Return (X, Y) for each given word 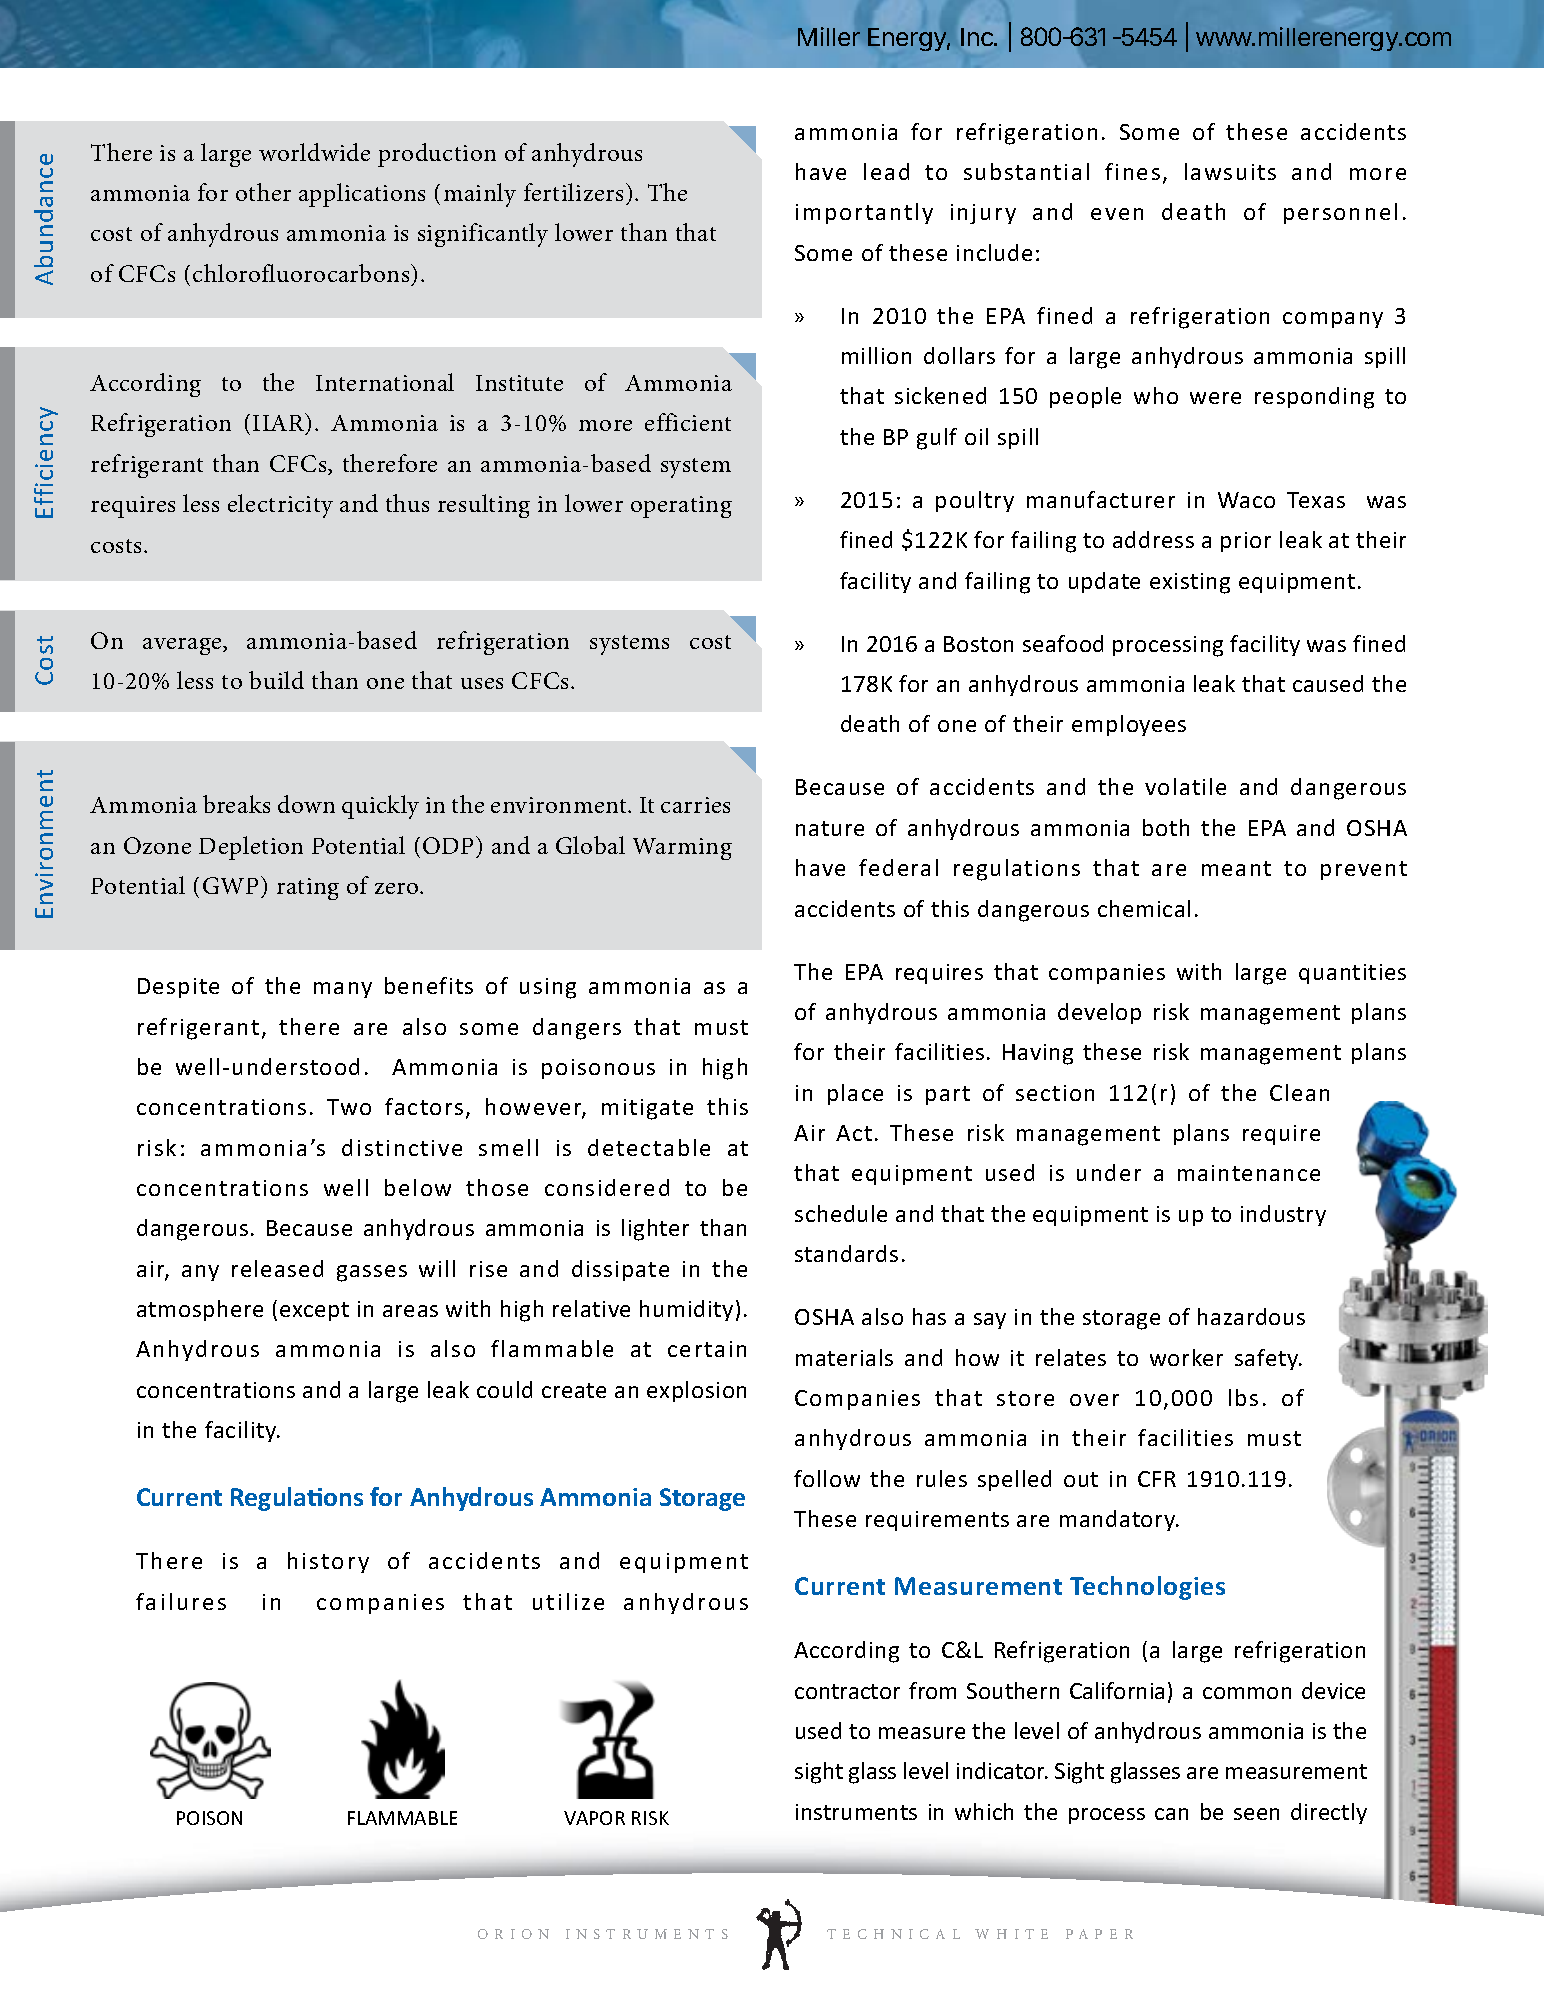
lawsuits (1230, 171)
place (855, 1094)
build (276, 680)
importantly (864, 213)
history (328, 1562)
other (263, 192)
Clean (1299, 1092)
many (343, 990)
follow (827, 1478)
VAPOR (594, 1818)
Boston (978, 644)
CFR (1157, 1479)
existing (1190, 583)
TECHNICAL (893, 1934)
